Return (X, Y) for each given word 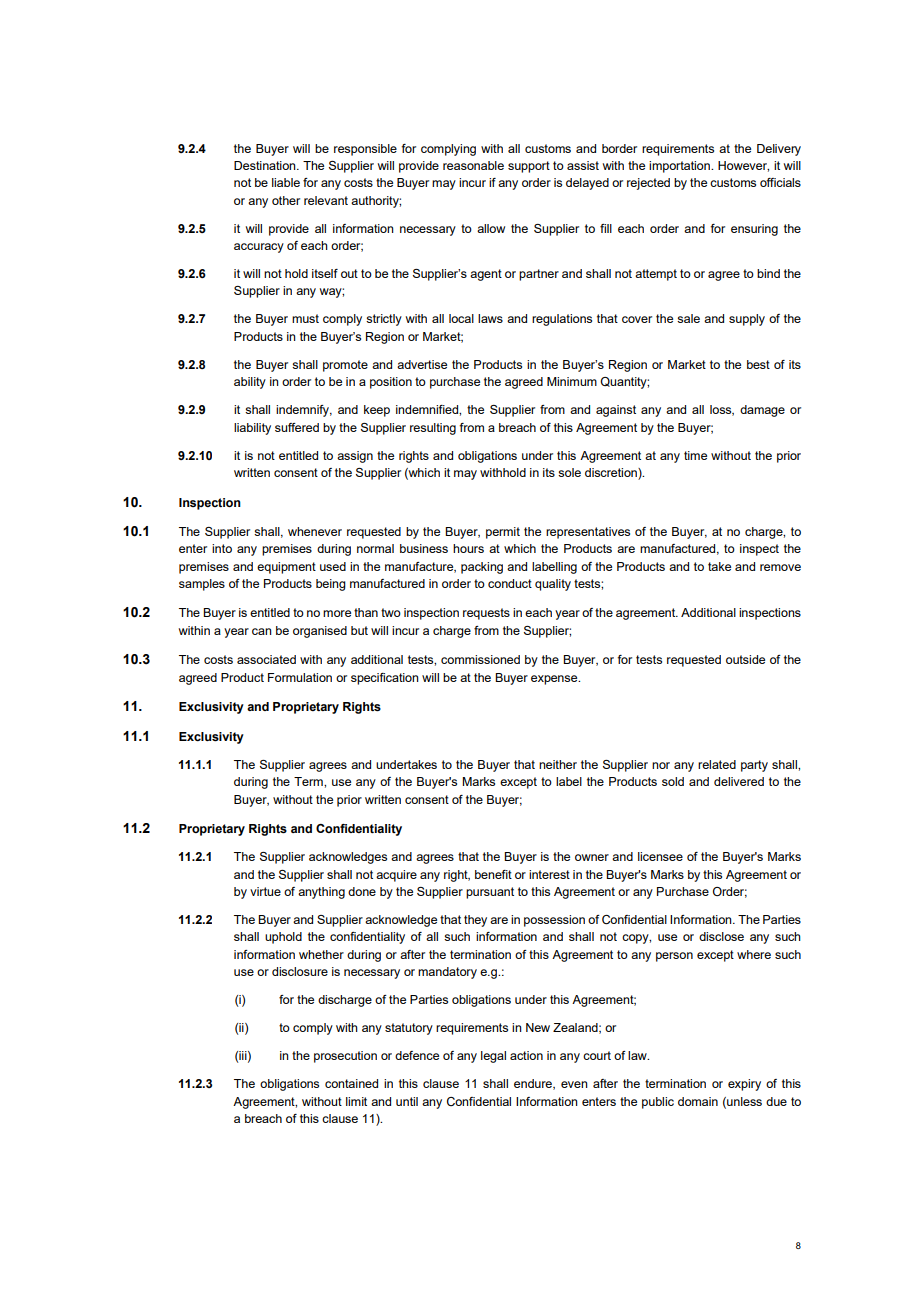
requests (486, 614)
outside (745, 659)
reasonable (473, 165)
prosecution (345, 1057)
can (262, 631)
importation (680, 167)
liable (286, 182)
